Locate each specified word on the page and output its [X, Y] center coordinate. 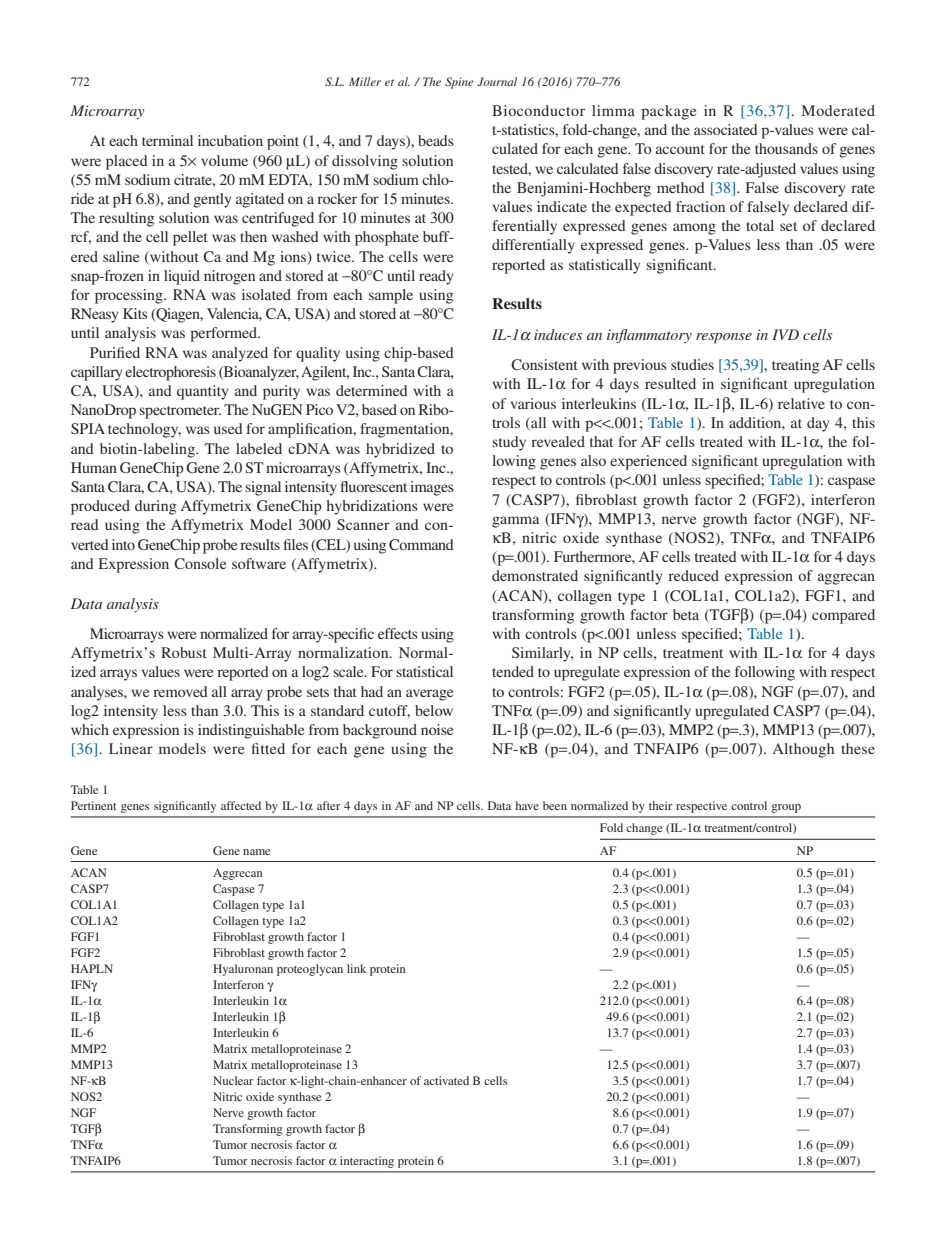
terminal [167, 140]
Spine [459, 83]
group [786, 808]
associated [726, 129]
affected [241, 805]
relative [801, 403]
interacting [367, 1162]
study [509, 443]
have [527, 805]
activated [446, 1080]
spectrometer [180, 412]
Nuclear [233, 1080]
